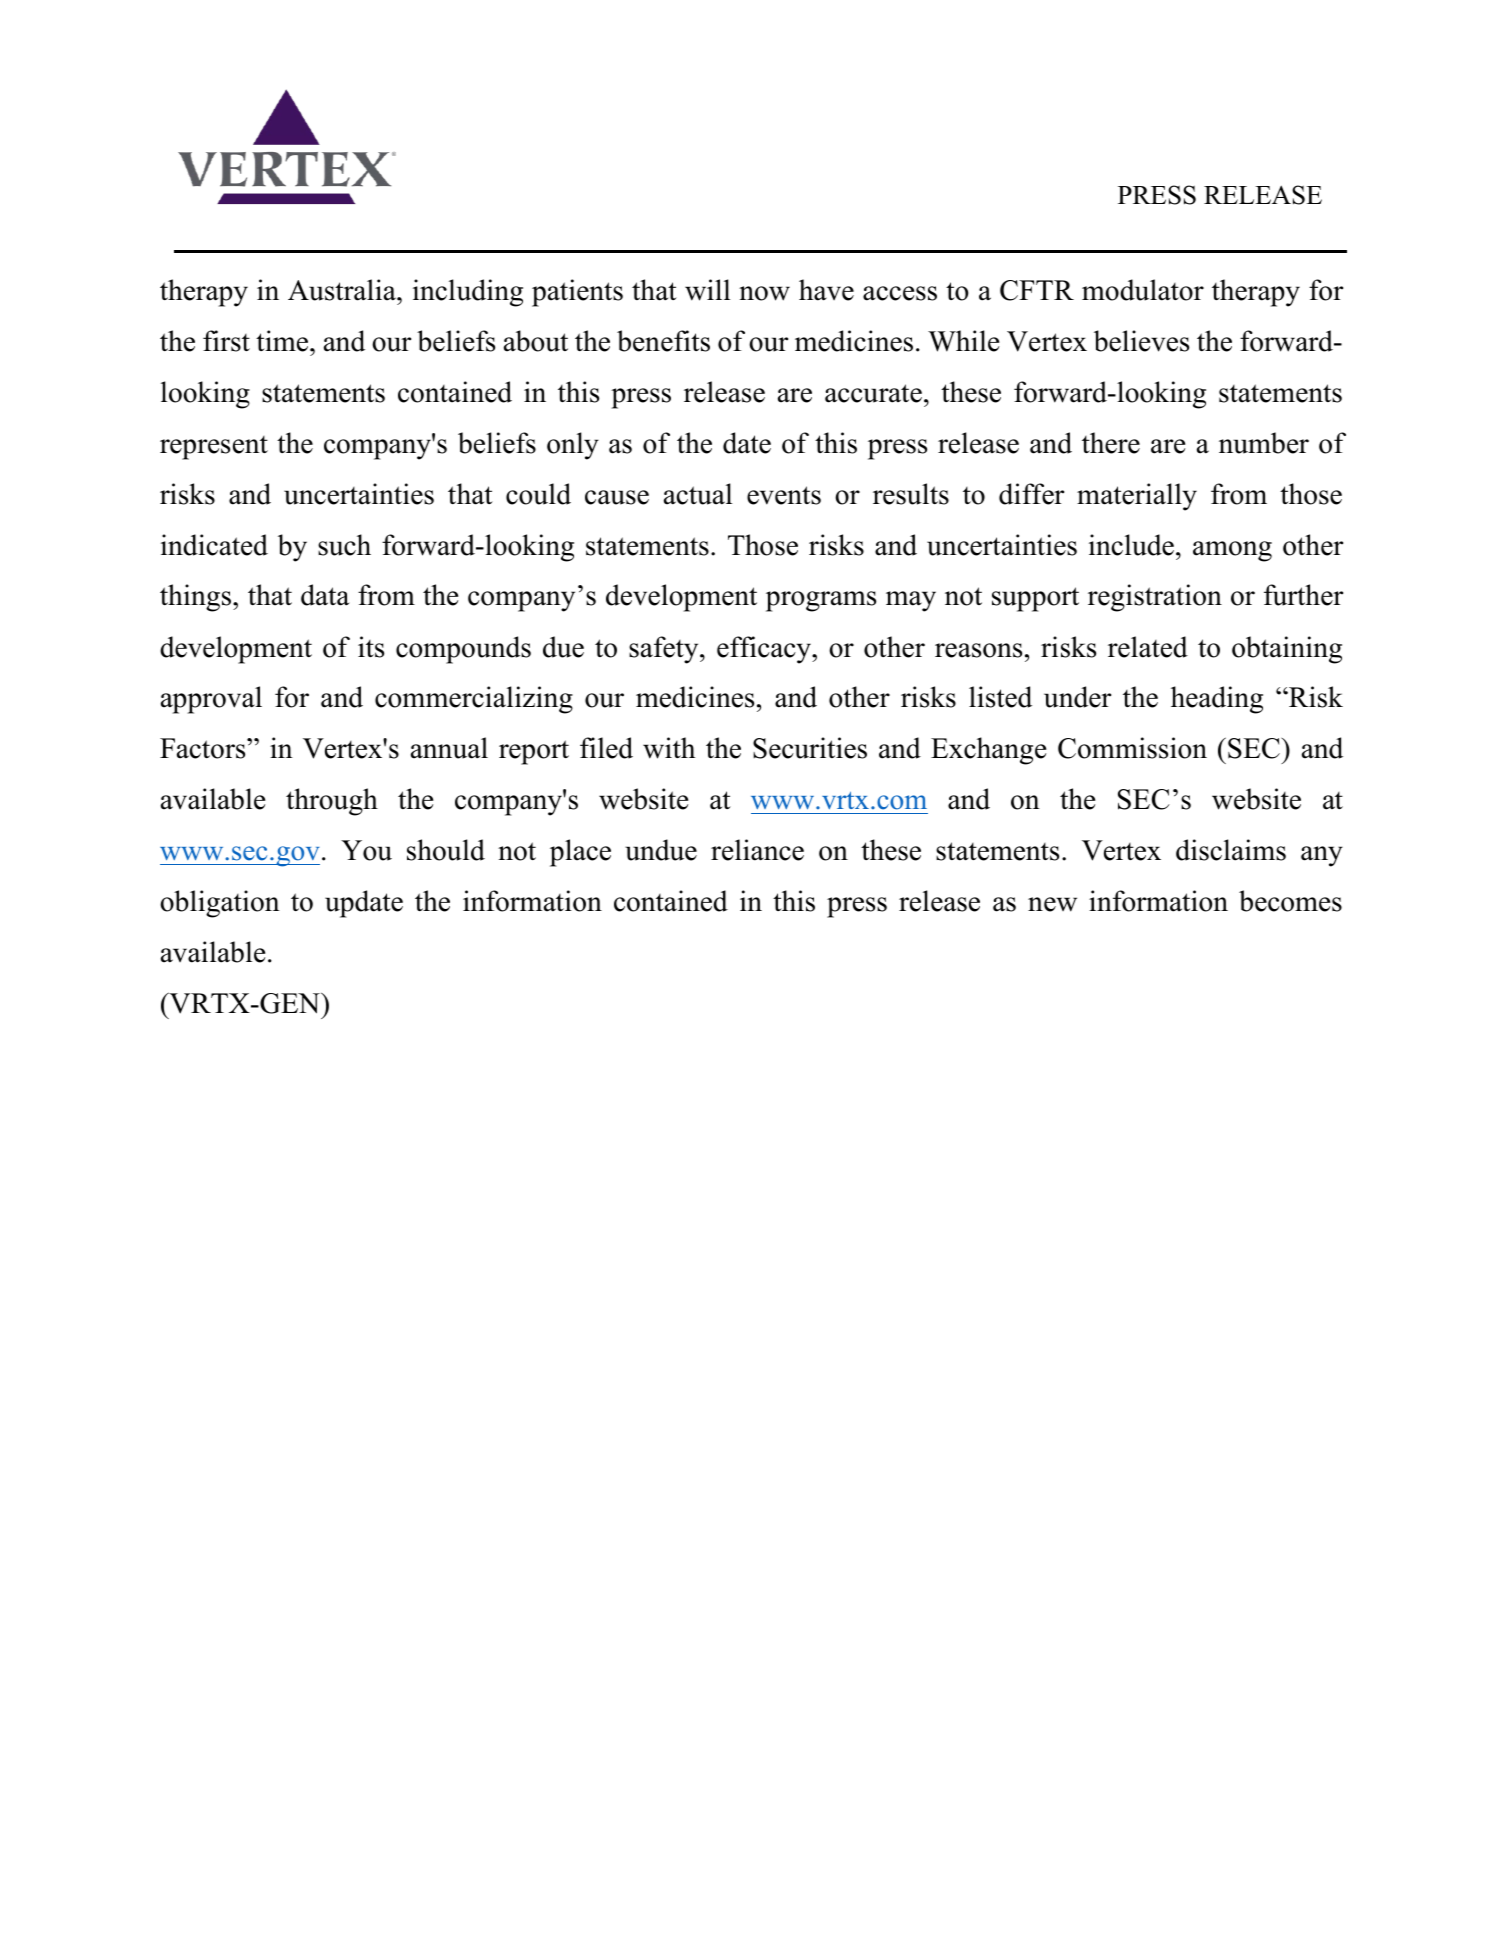 The width and height of the page is (1506, 1949). I want to click on now, so click(764, 293).
